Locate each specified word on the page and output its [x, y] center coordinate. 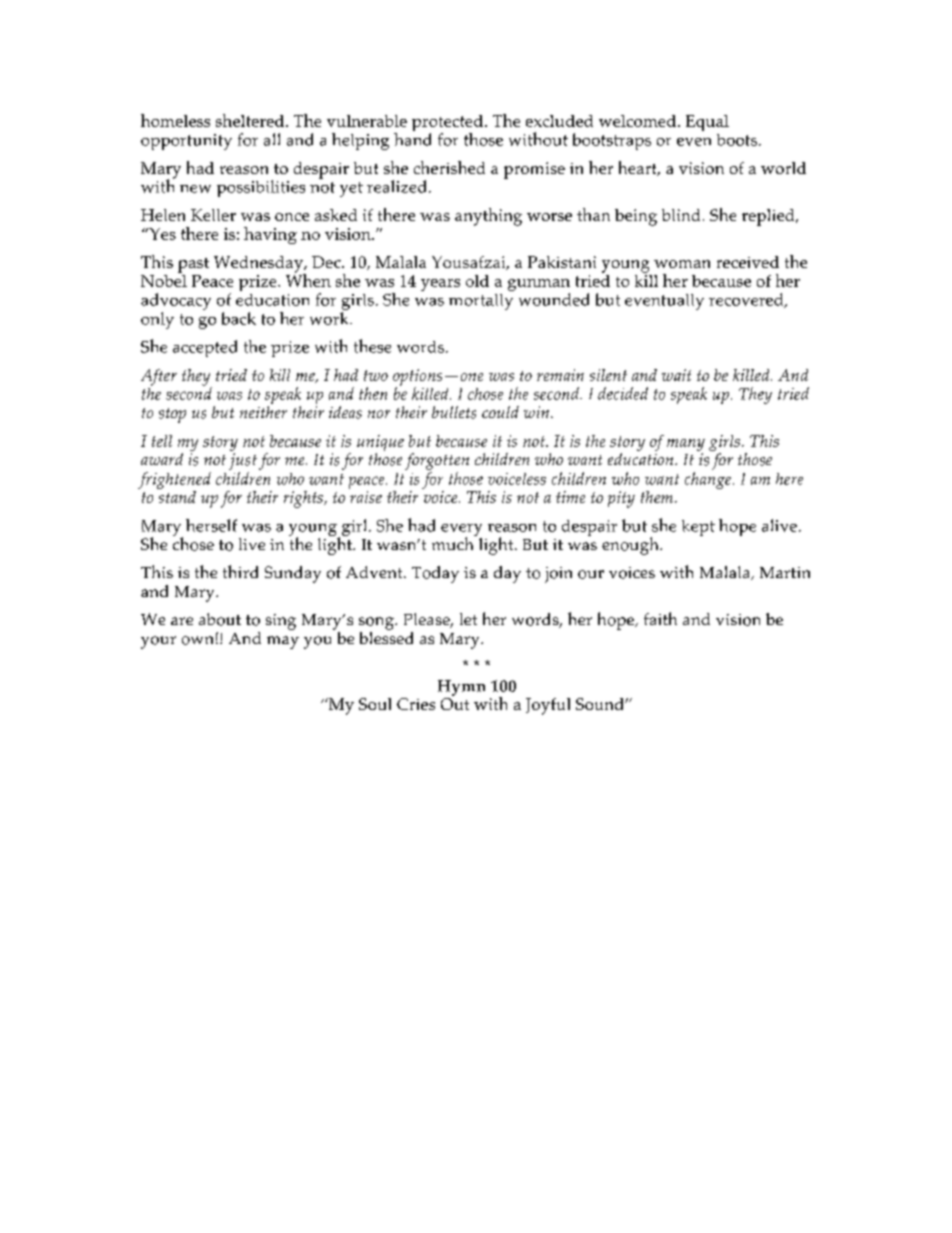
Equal [707, 123]
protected [447, 124]
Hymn [461, 688]
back [239, 318]
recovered [747, 300]
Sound [601, 704]
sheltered [251, 120]
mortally [481, 302]
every [461, 531]
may [283, 642]
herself [211, 525]
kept [698, 528]
